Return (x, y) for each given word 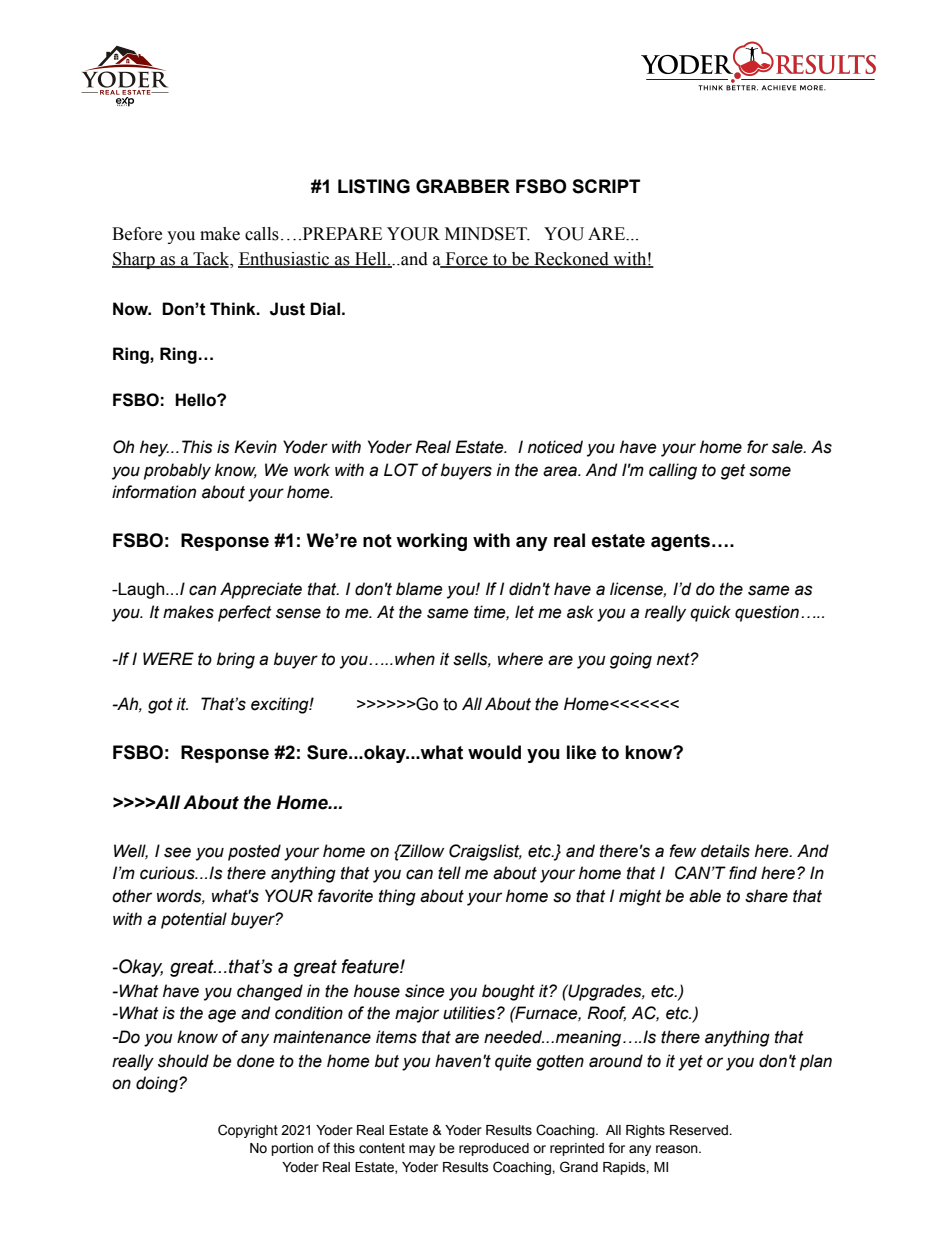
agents (680, 542)
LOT (401, 470)
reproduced (494, 1149)
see (177, 852)
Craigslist (485, 852)
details (725, 851)
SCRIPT (606, 186)
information (154, 492)
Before (137, 234)
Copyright (248, 1131)
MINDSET (487, 234)
